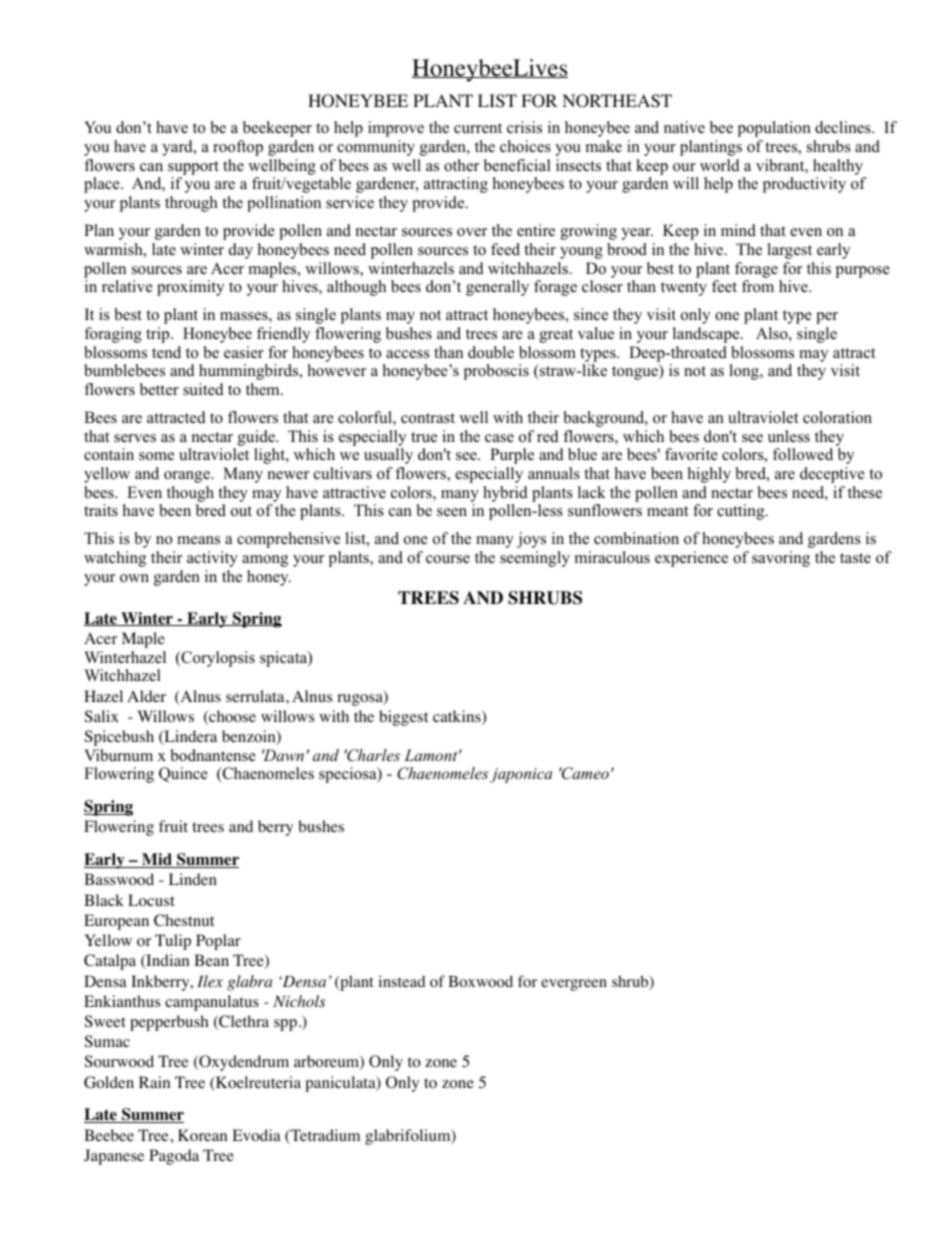  I want to click on savoring, so click(781, 559).
